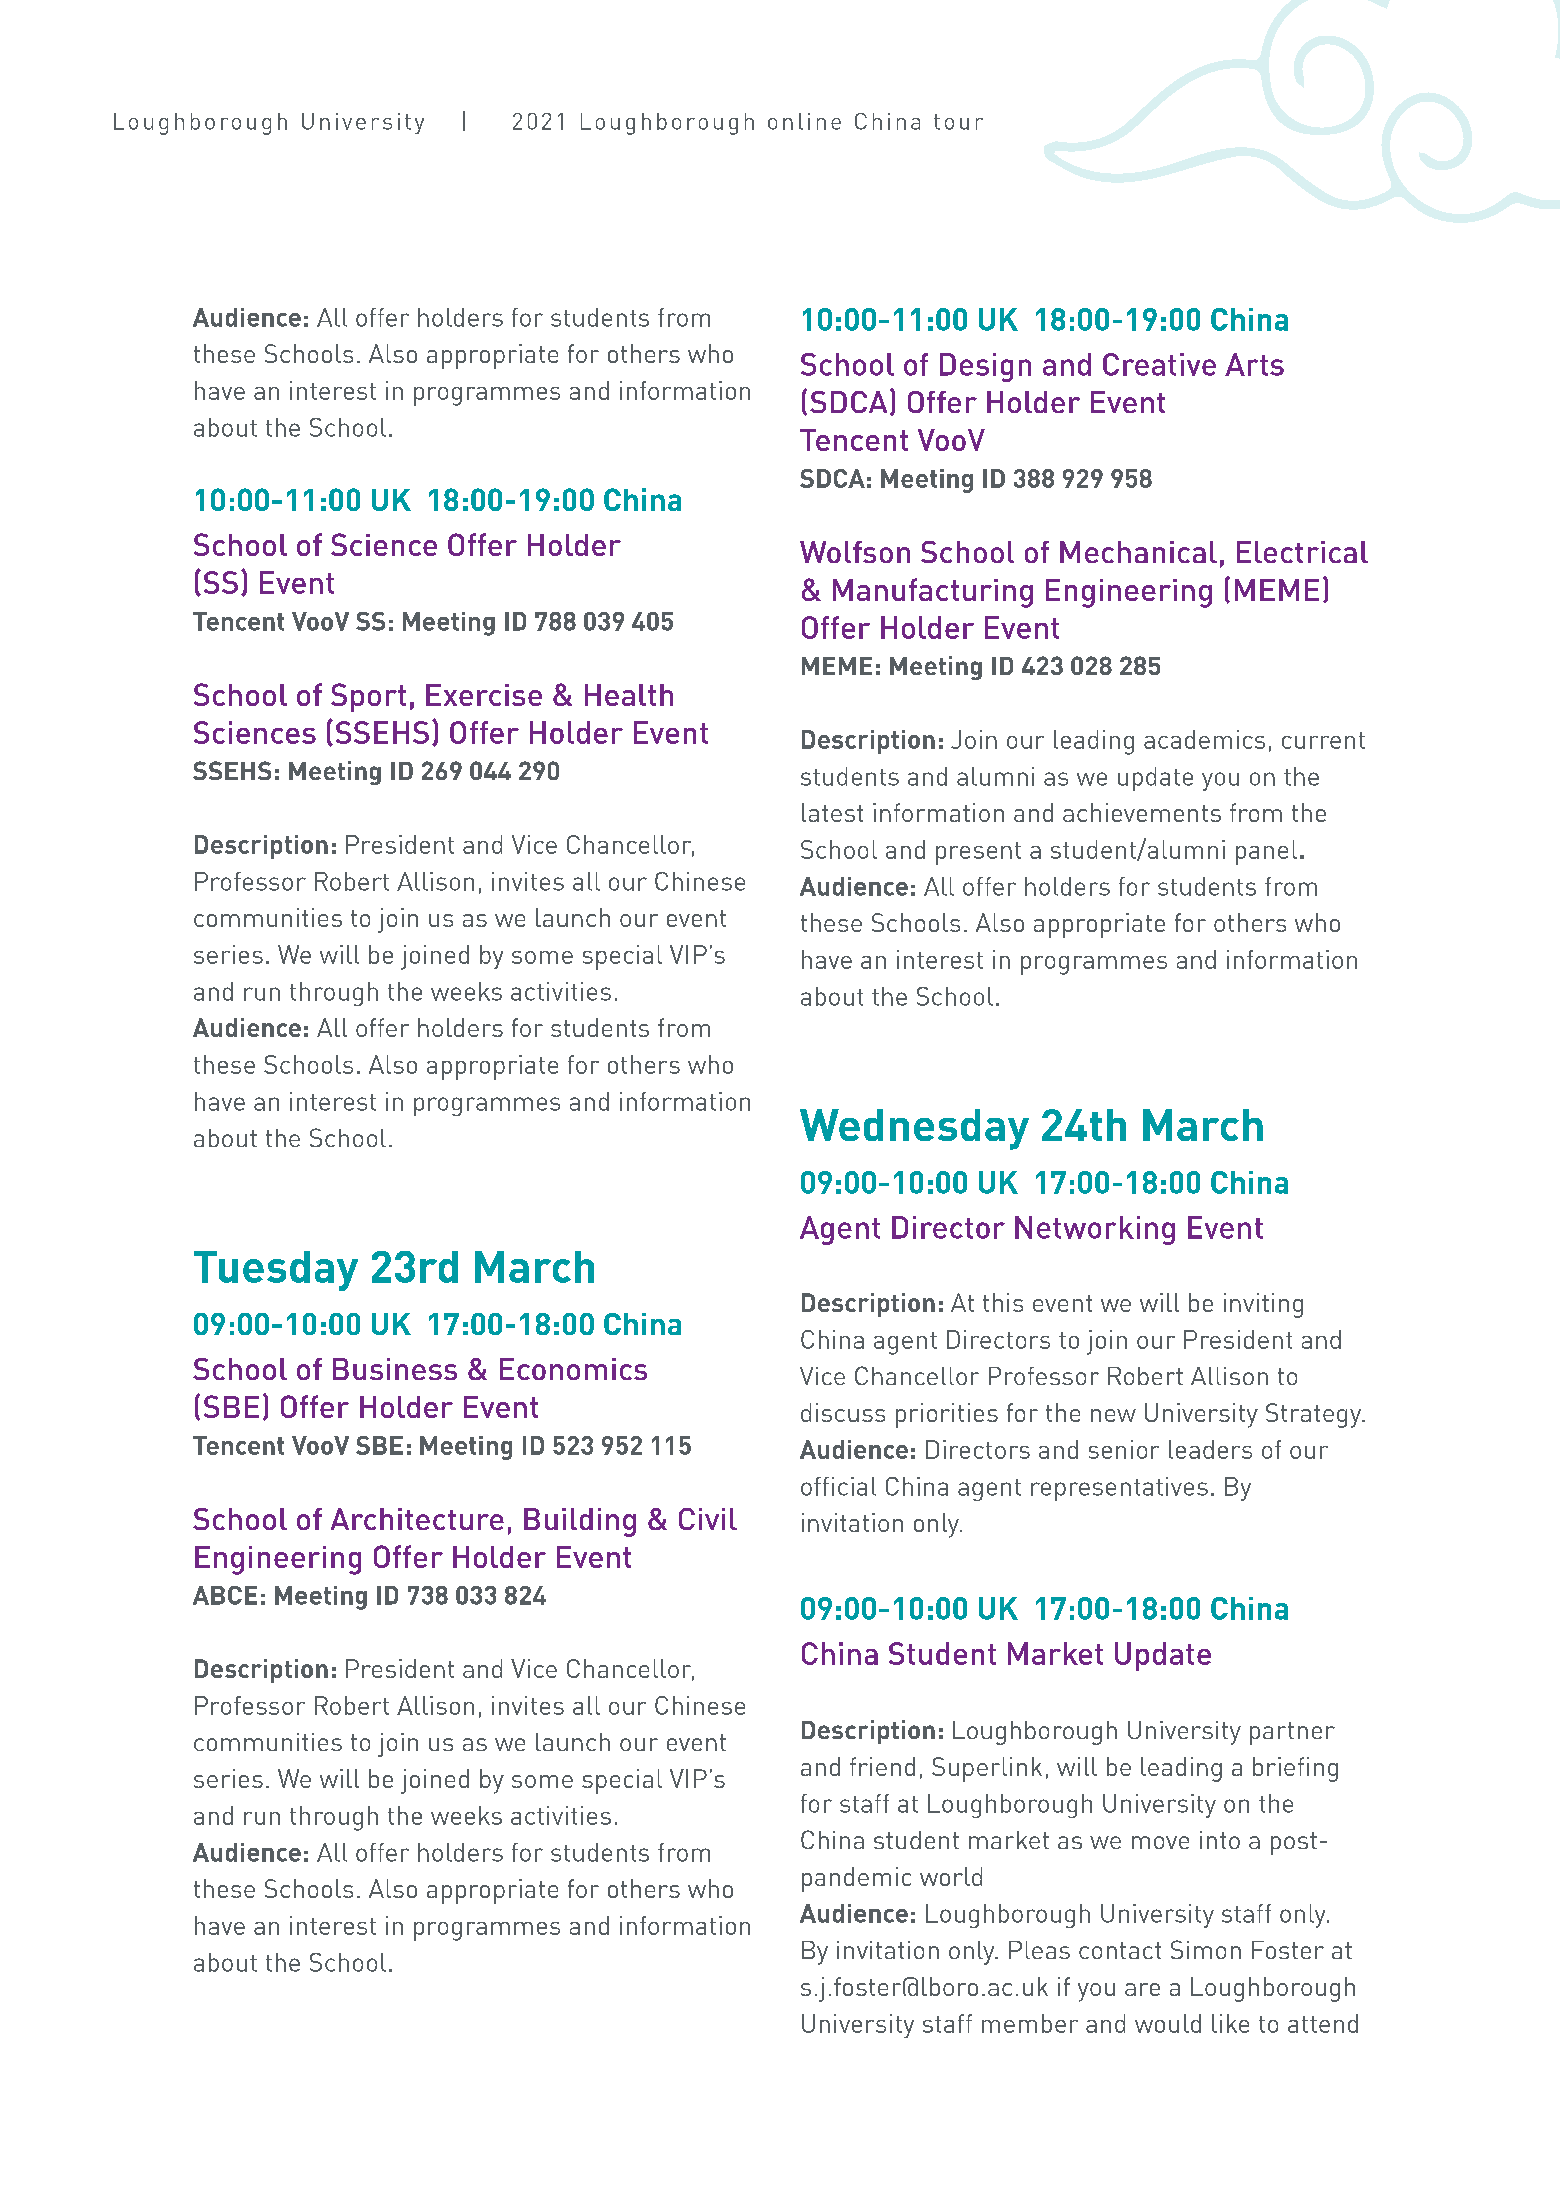 The width and height of the screenshot is (1560, 2206). Describe the element at coordinates (1210, 1449) in the screenshot. I see `leaders` at that location.
